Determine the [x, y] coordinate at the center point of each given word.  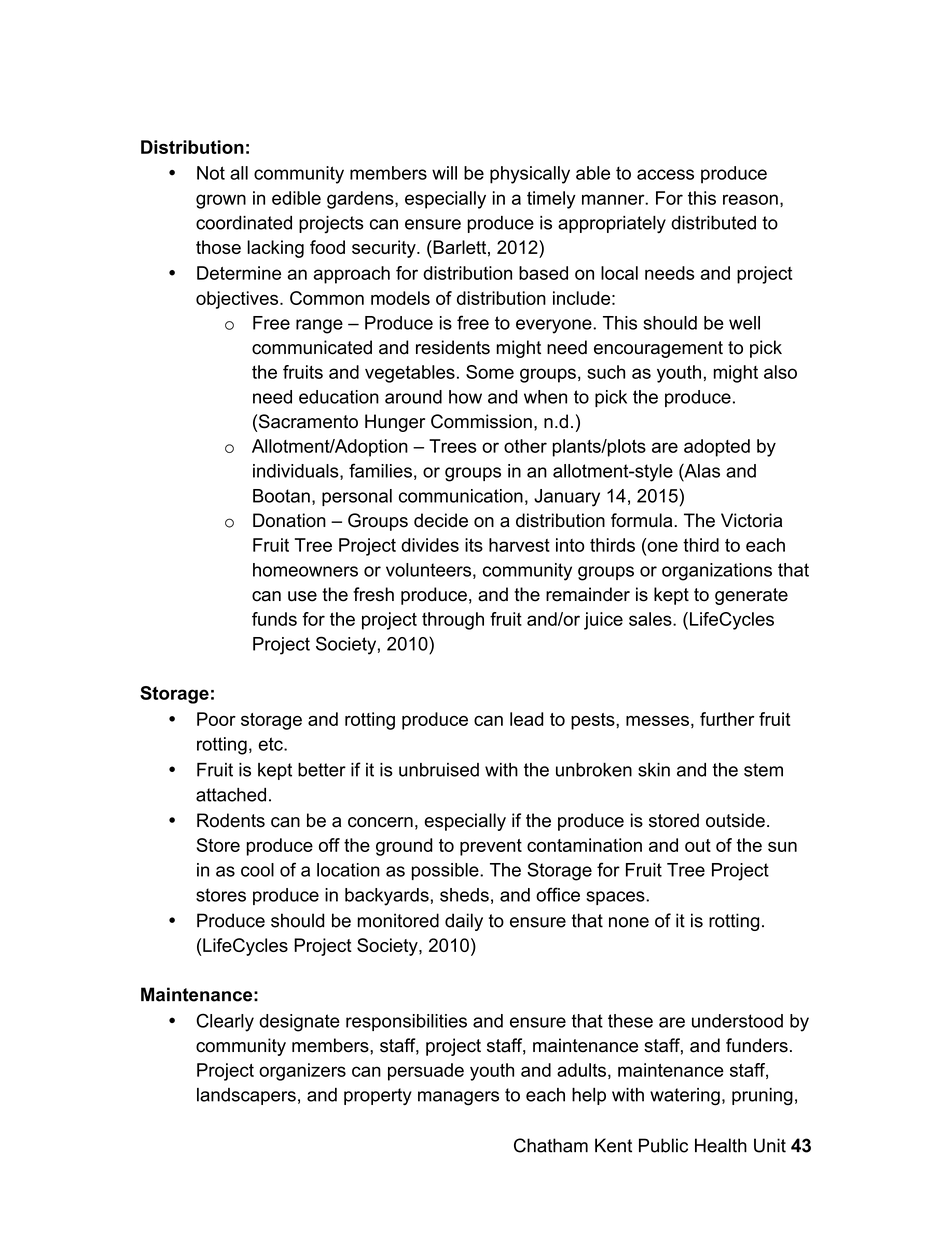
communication [461, 496]
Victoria [751, 520]
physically [530, 175]
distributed [713, 223]
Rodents [231, 820]
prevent [491, 847]
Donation [289, 520]
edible [296, 198]
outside [735, 820]
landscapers [246, 1096]
